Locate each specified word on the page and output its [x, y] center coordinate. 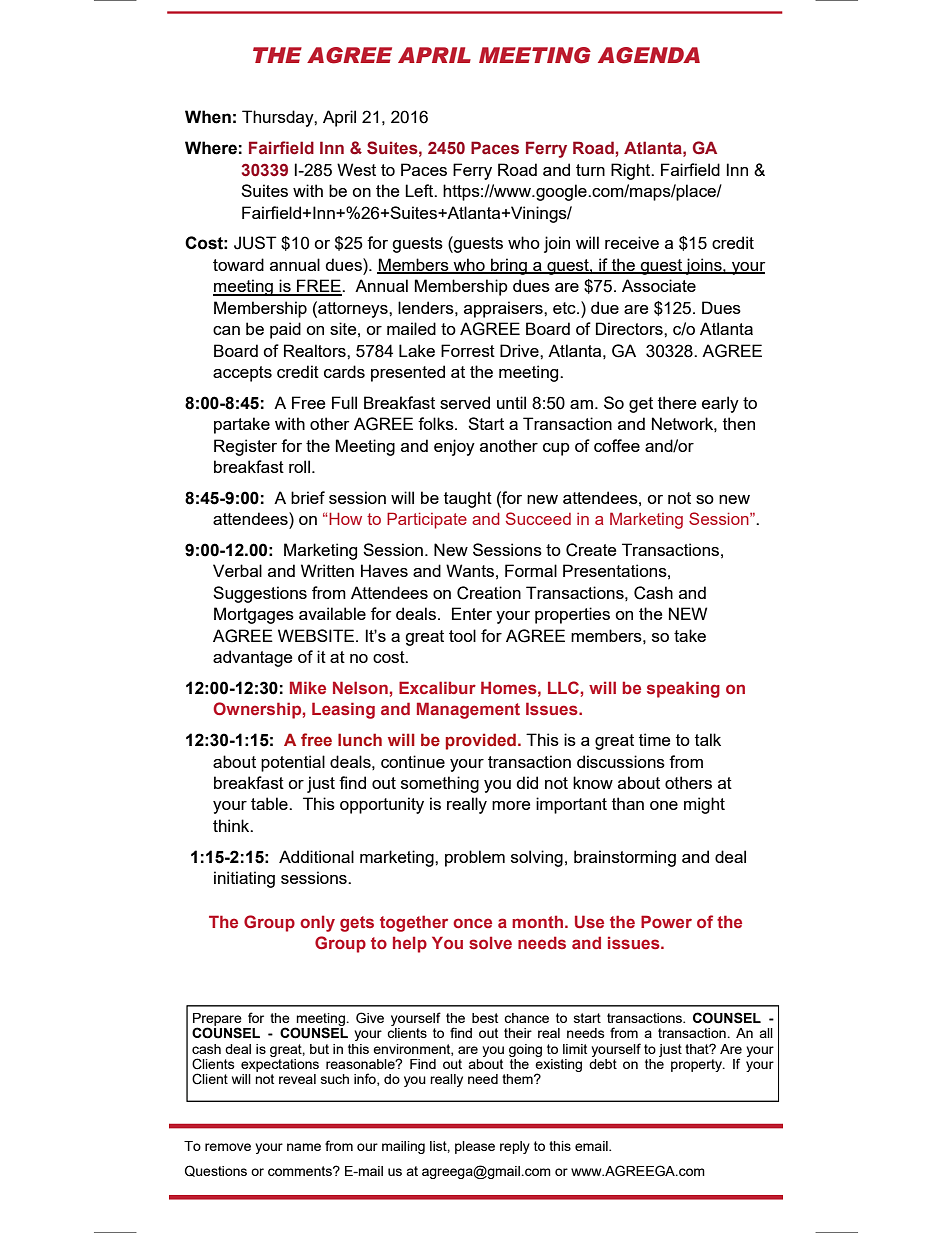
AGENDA [649, 55]
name [304, 1147]
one [664, 805]
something [440, 784]
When [208, 117]
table [270, 803]
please [475, 1147]
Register [245, 447]
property [697, 1065]
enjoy [454, 447]
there [677, 402]
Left [420, 190]
